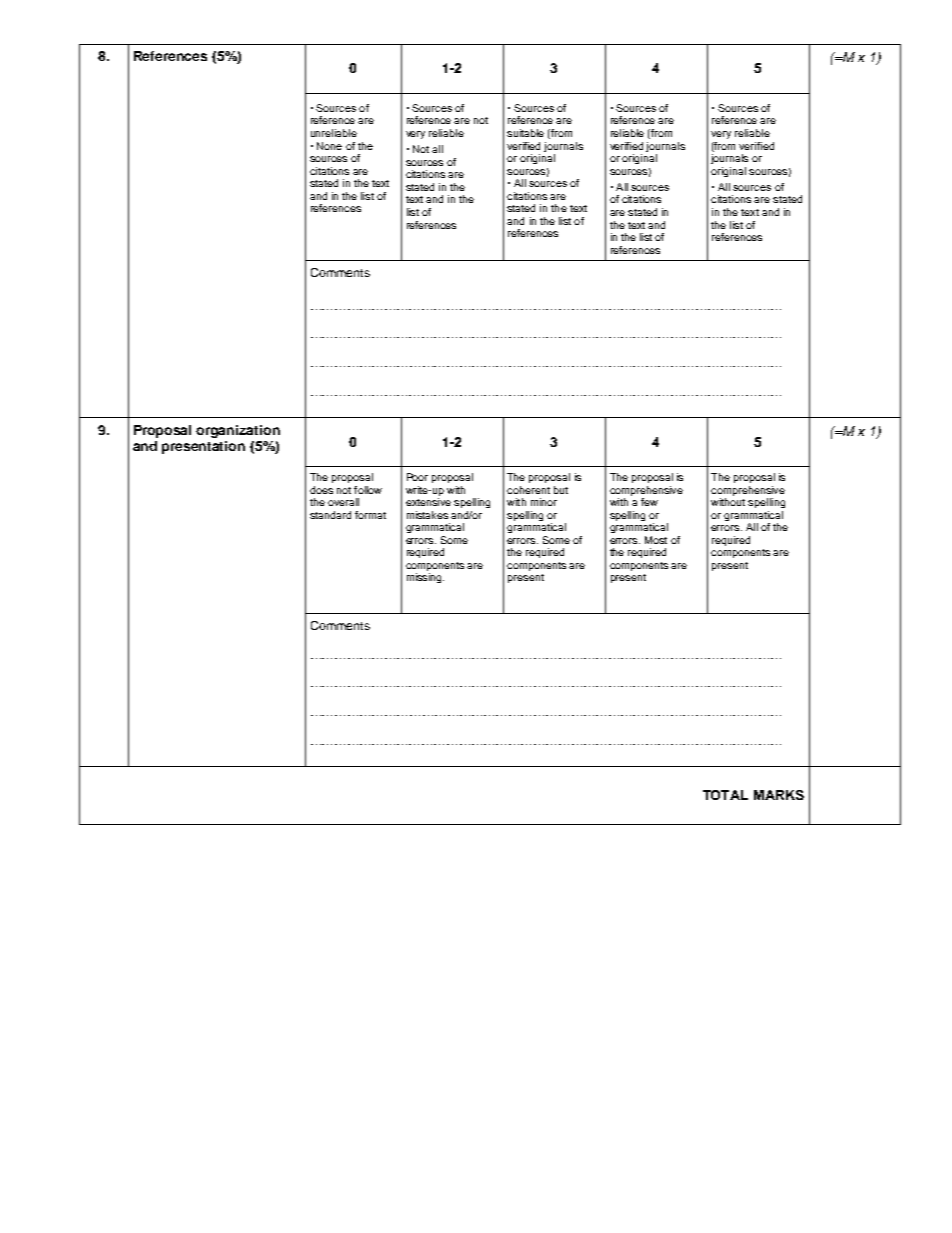 Image resolution: width=952 pixels, height=1233 pixels. Describe the element at coordinates (561, 490) in the screenshot. I see `but` at that location.
